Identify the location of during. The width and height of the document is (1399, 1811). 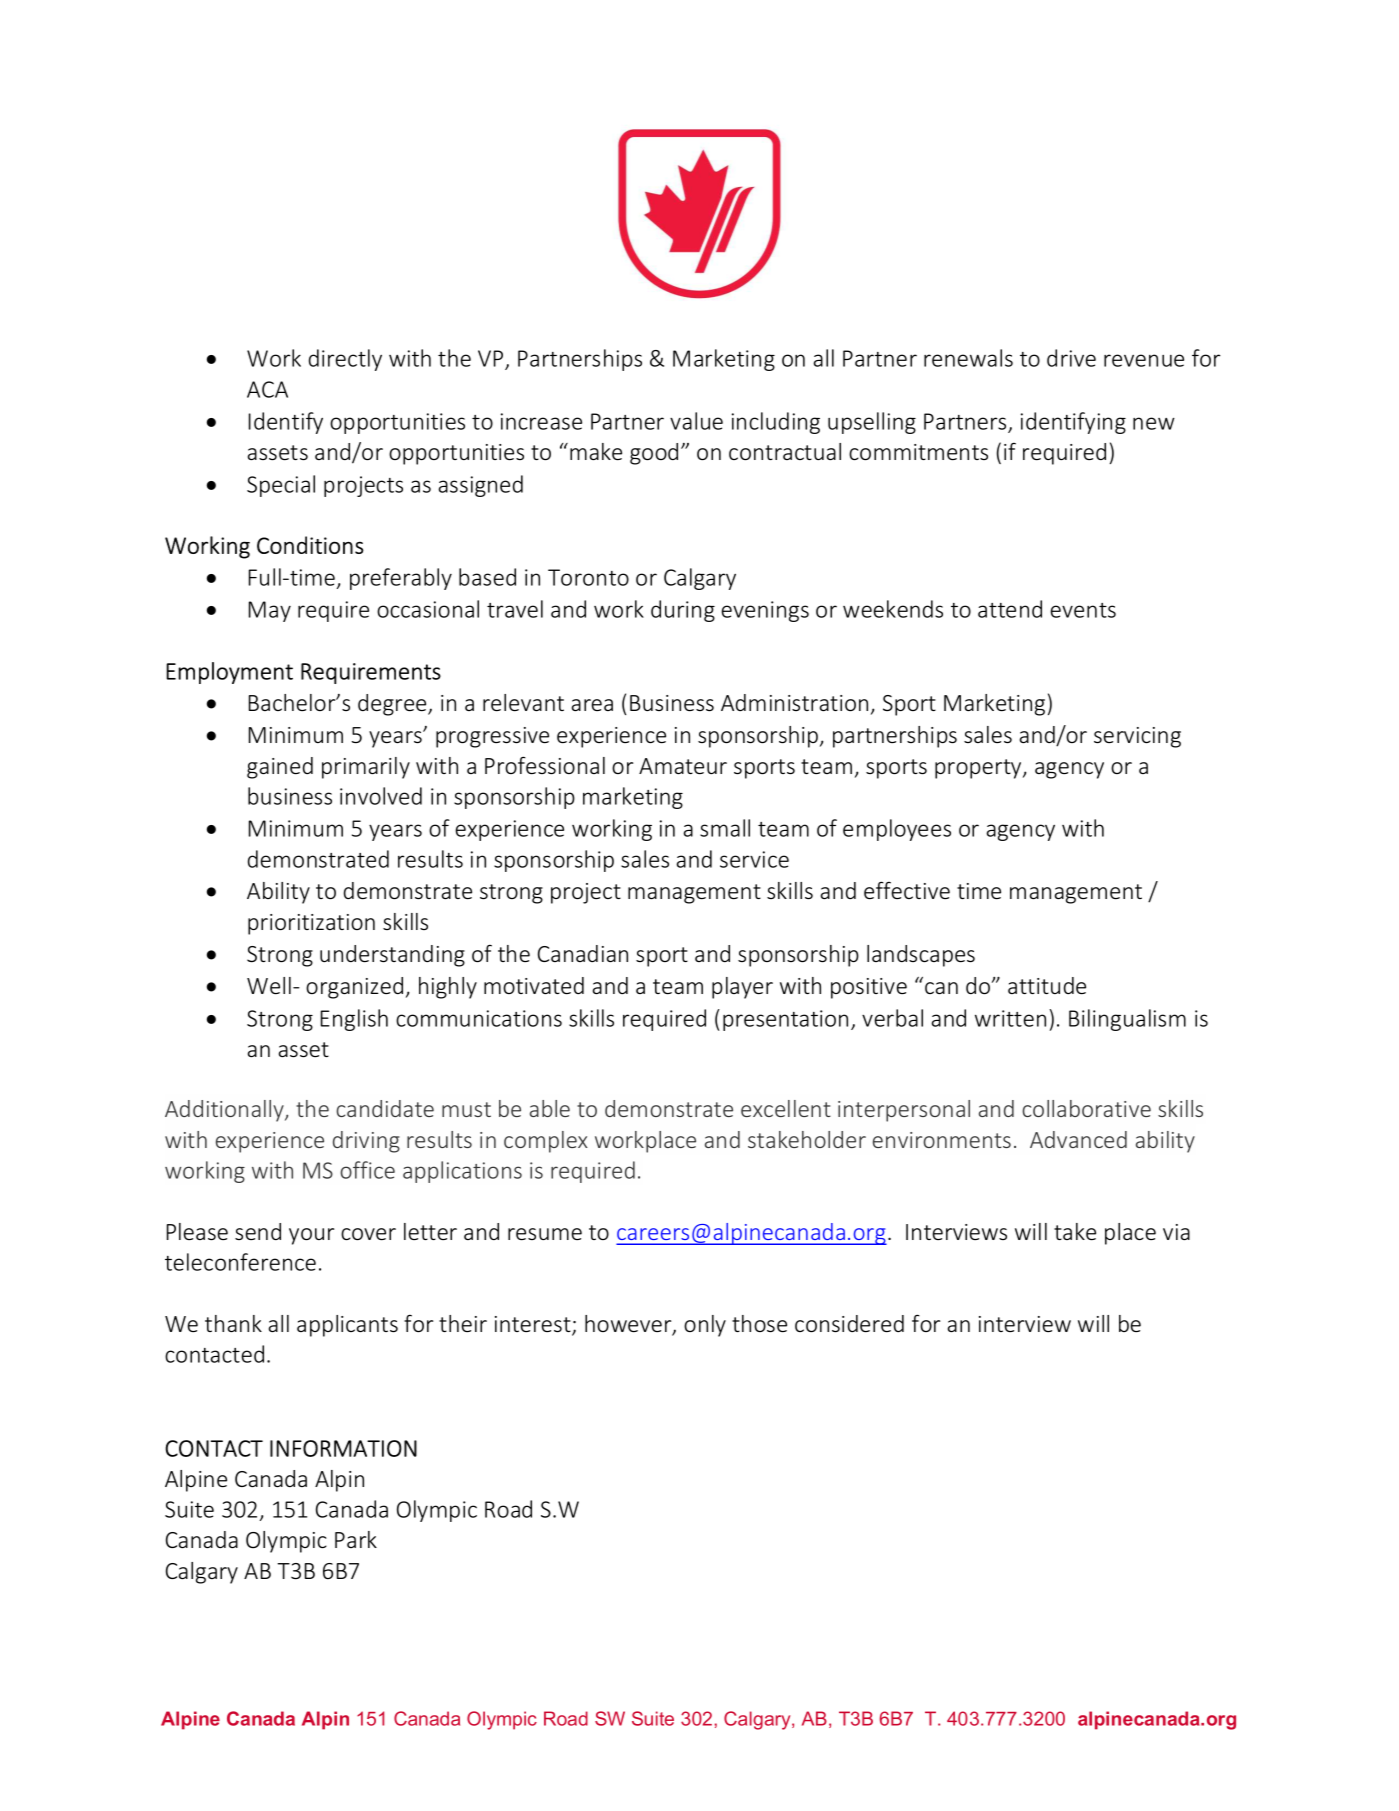
(683, 611).
